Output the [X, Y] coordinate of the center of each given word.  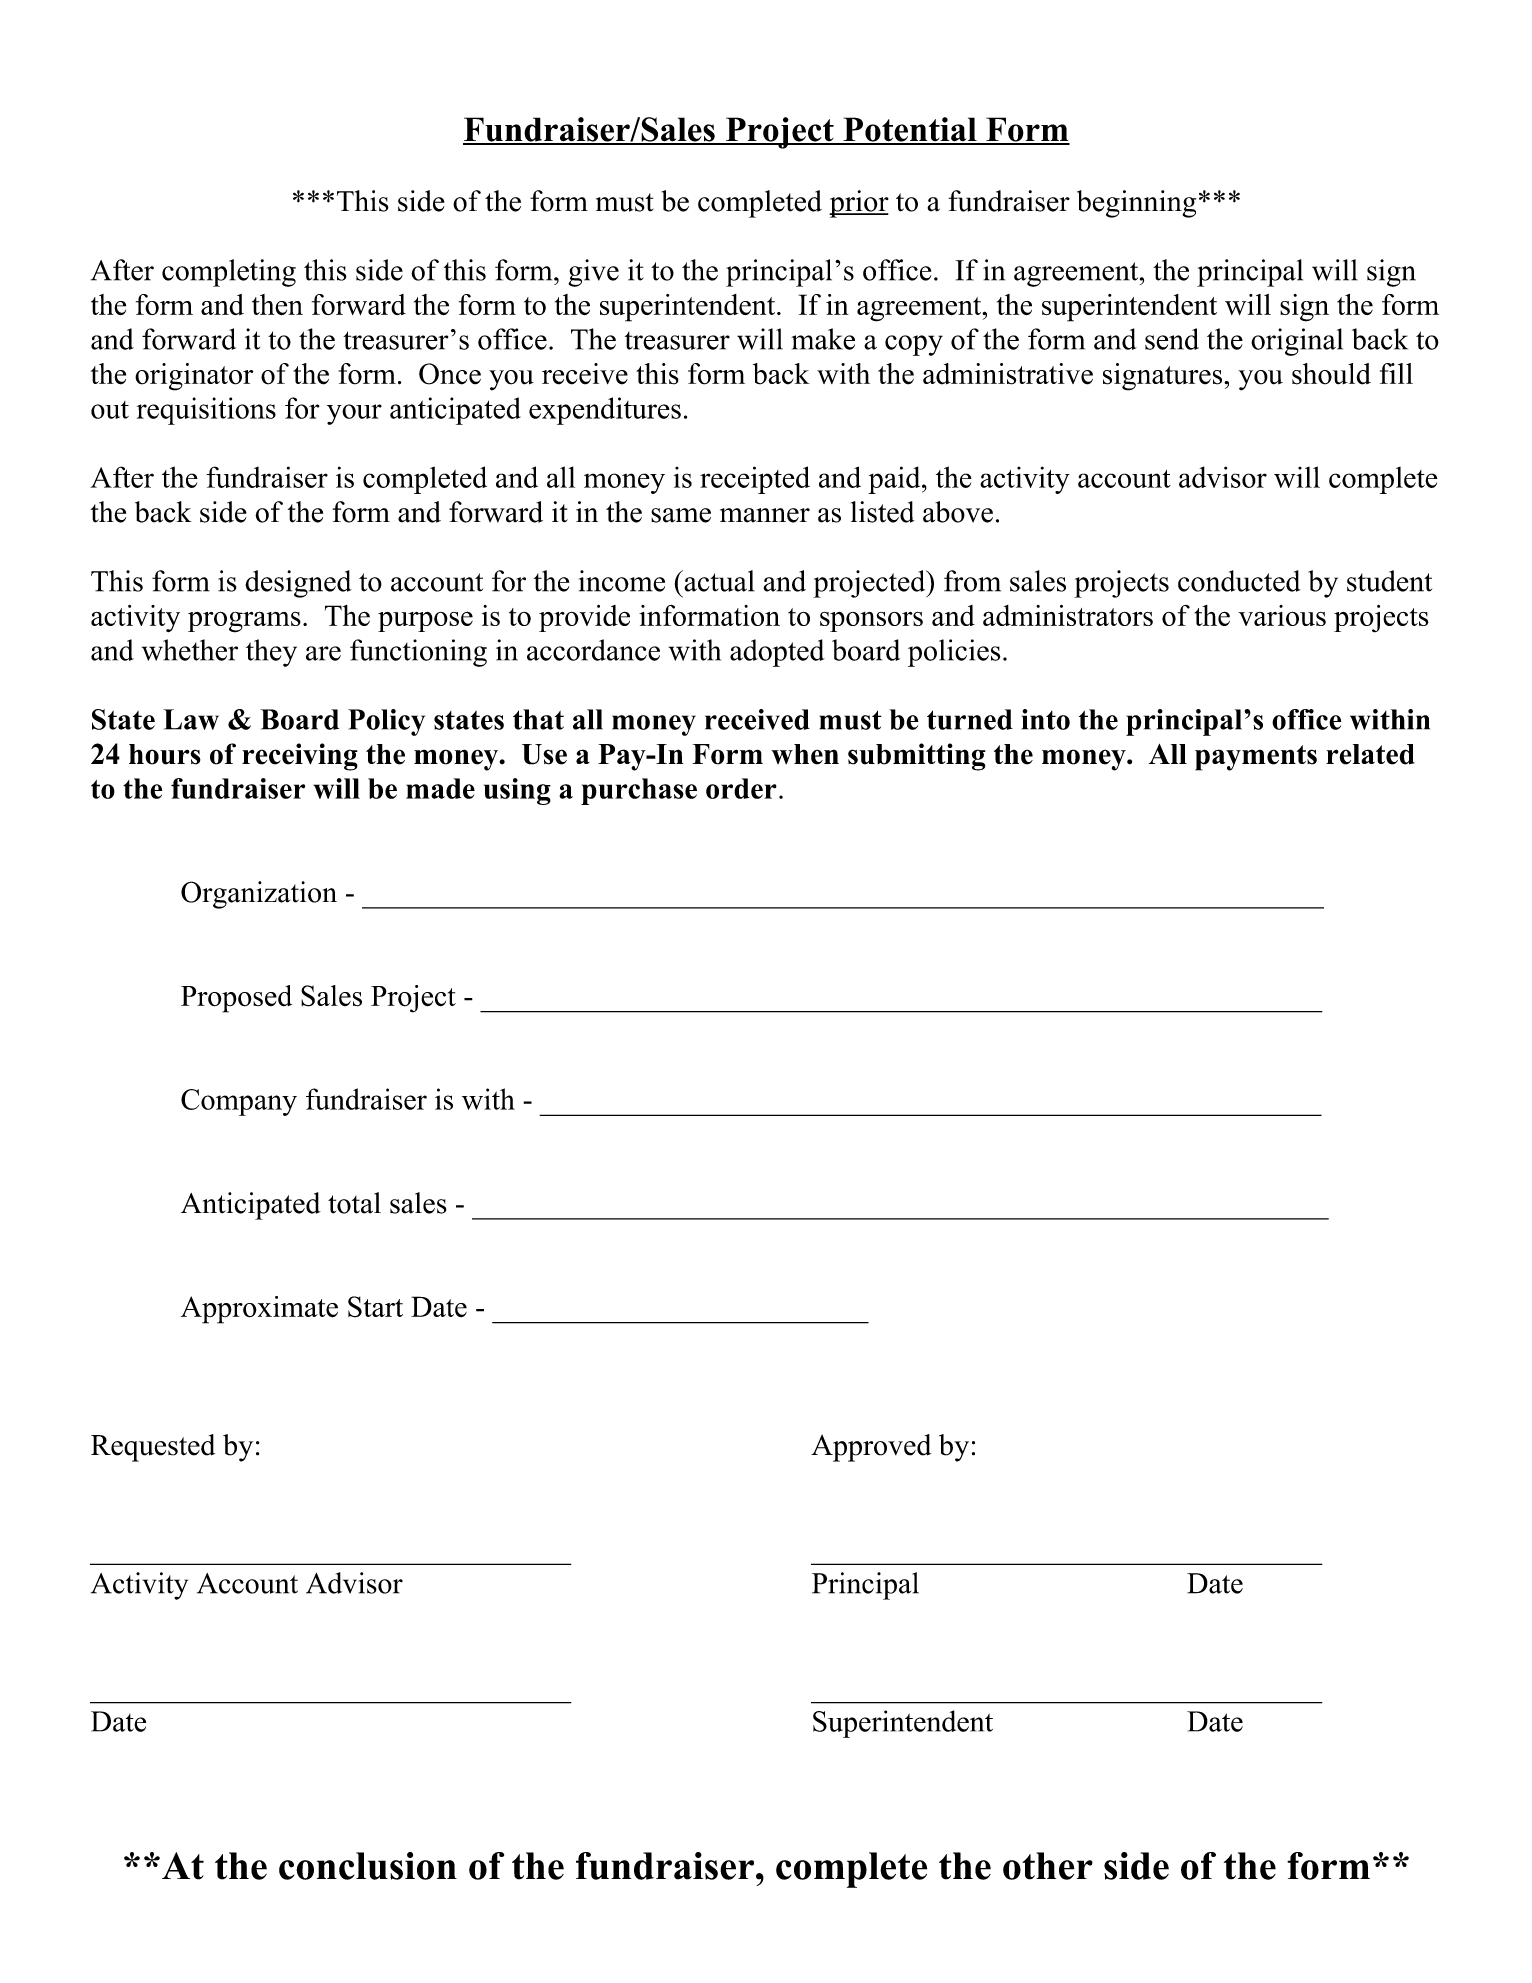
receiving [300, 757]
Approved [871, 1448]
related [1370, 754]
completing [229, 273]
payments [1256, 758]
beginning [1136, 204]
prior [859, 204]
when [805, 754]
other [1048, 1866]
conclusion [368, 1866]
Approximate [259, 1310]
